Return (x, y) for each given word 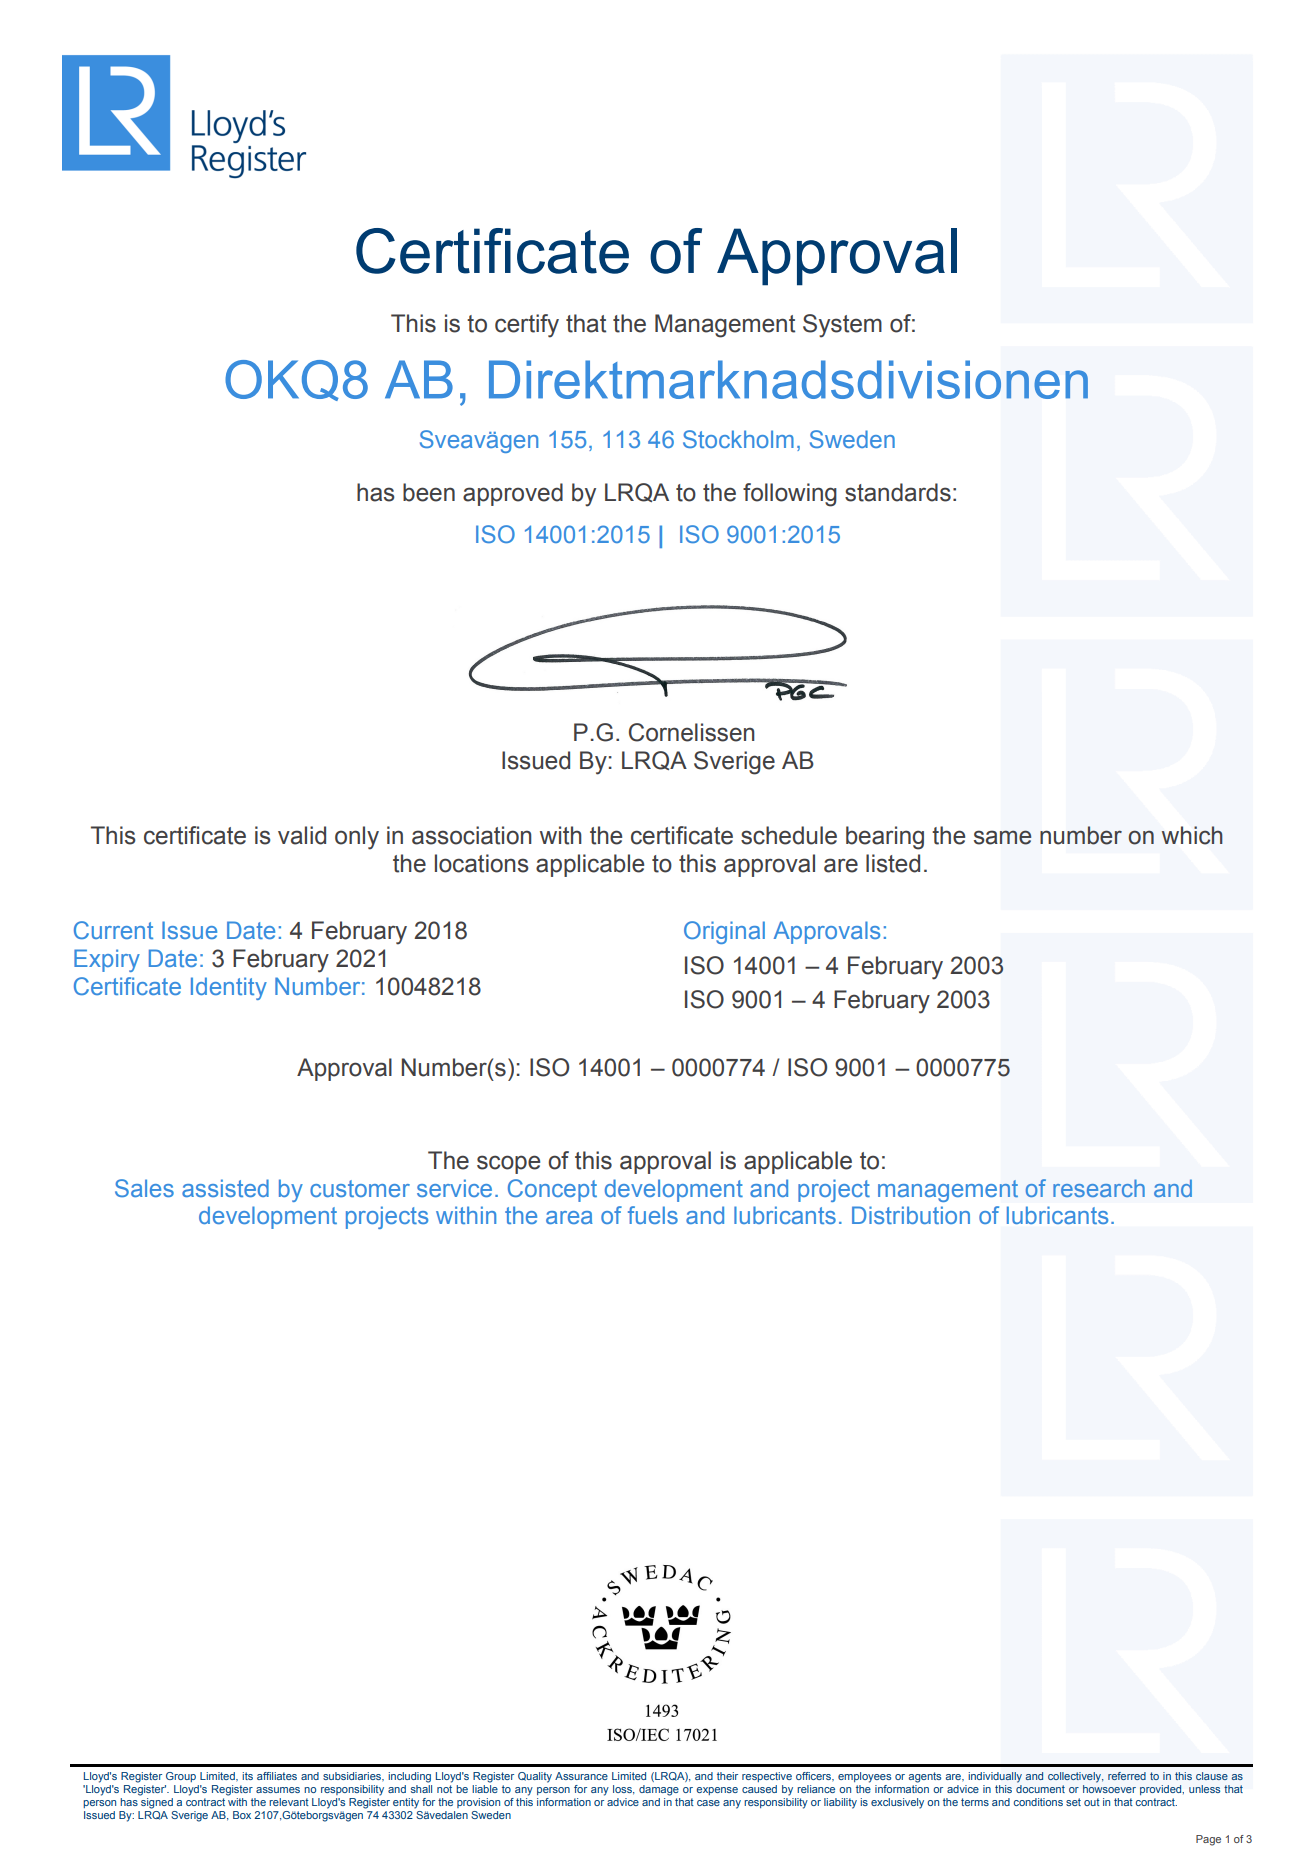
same (1002, 837)
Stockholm (738, 439)
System (842, 326)
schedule (789, 835)
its (247, 1776)
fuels (653, 1215)
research (1099, 1188)
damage (659, 1790)
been (429, 492)
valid (302, 835)
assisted (225, 1188)
